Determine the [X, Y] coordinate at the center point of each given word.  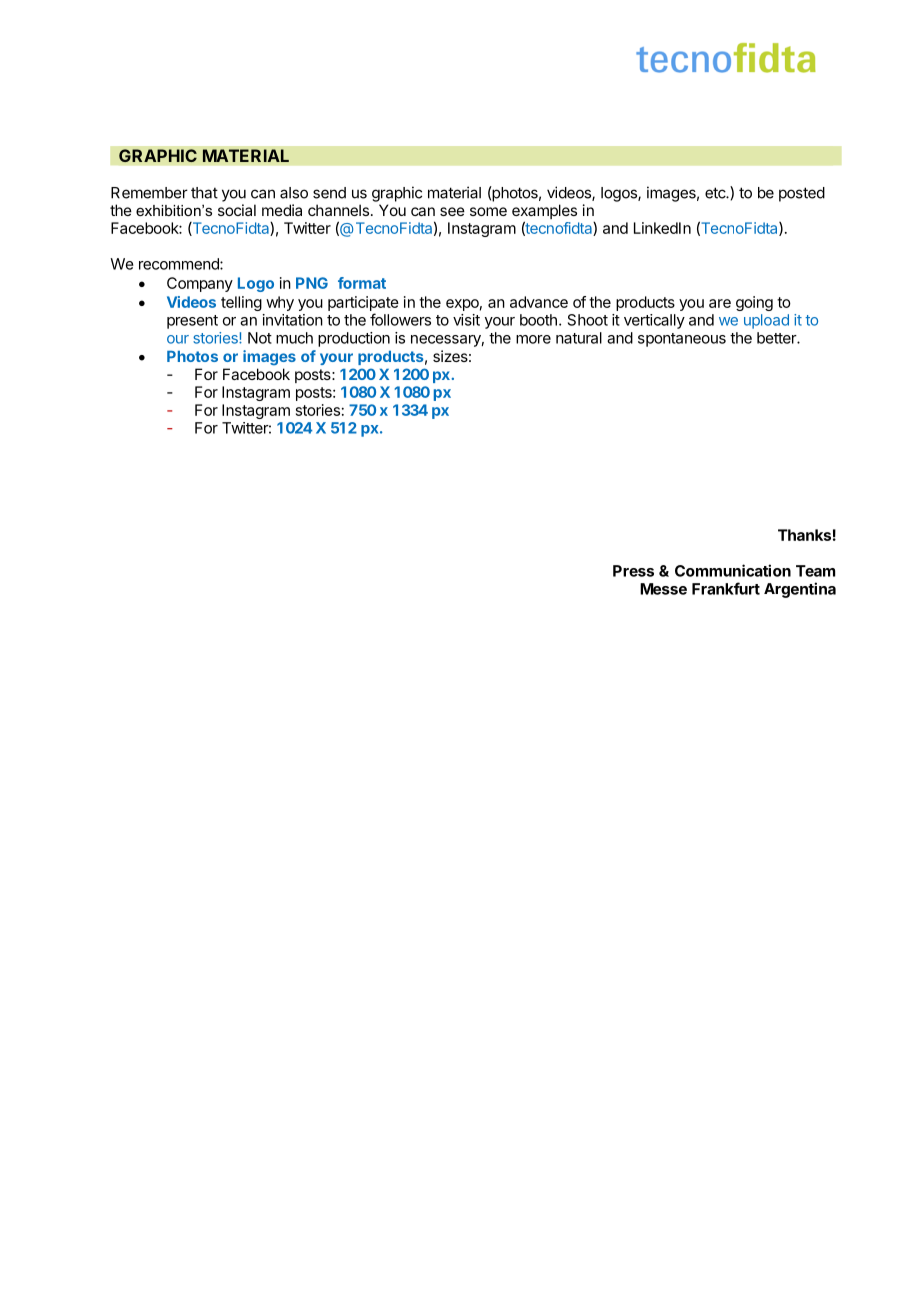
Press [633, 571]
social [237, 210]
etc [716, 193]
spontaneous [682, 340]
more [533, 339]
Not [260, 338]
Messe [663, 589]
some [488, 211]
